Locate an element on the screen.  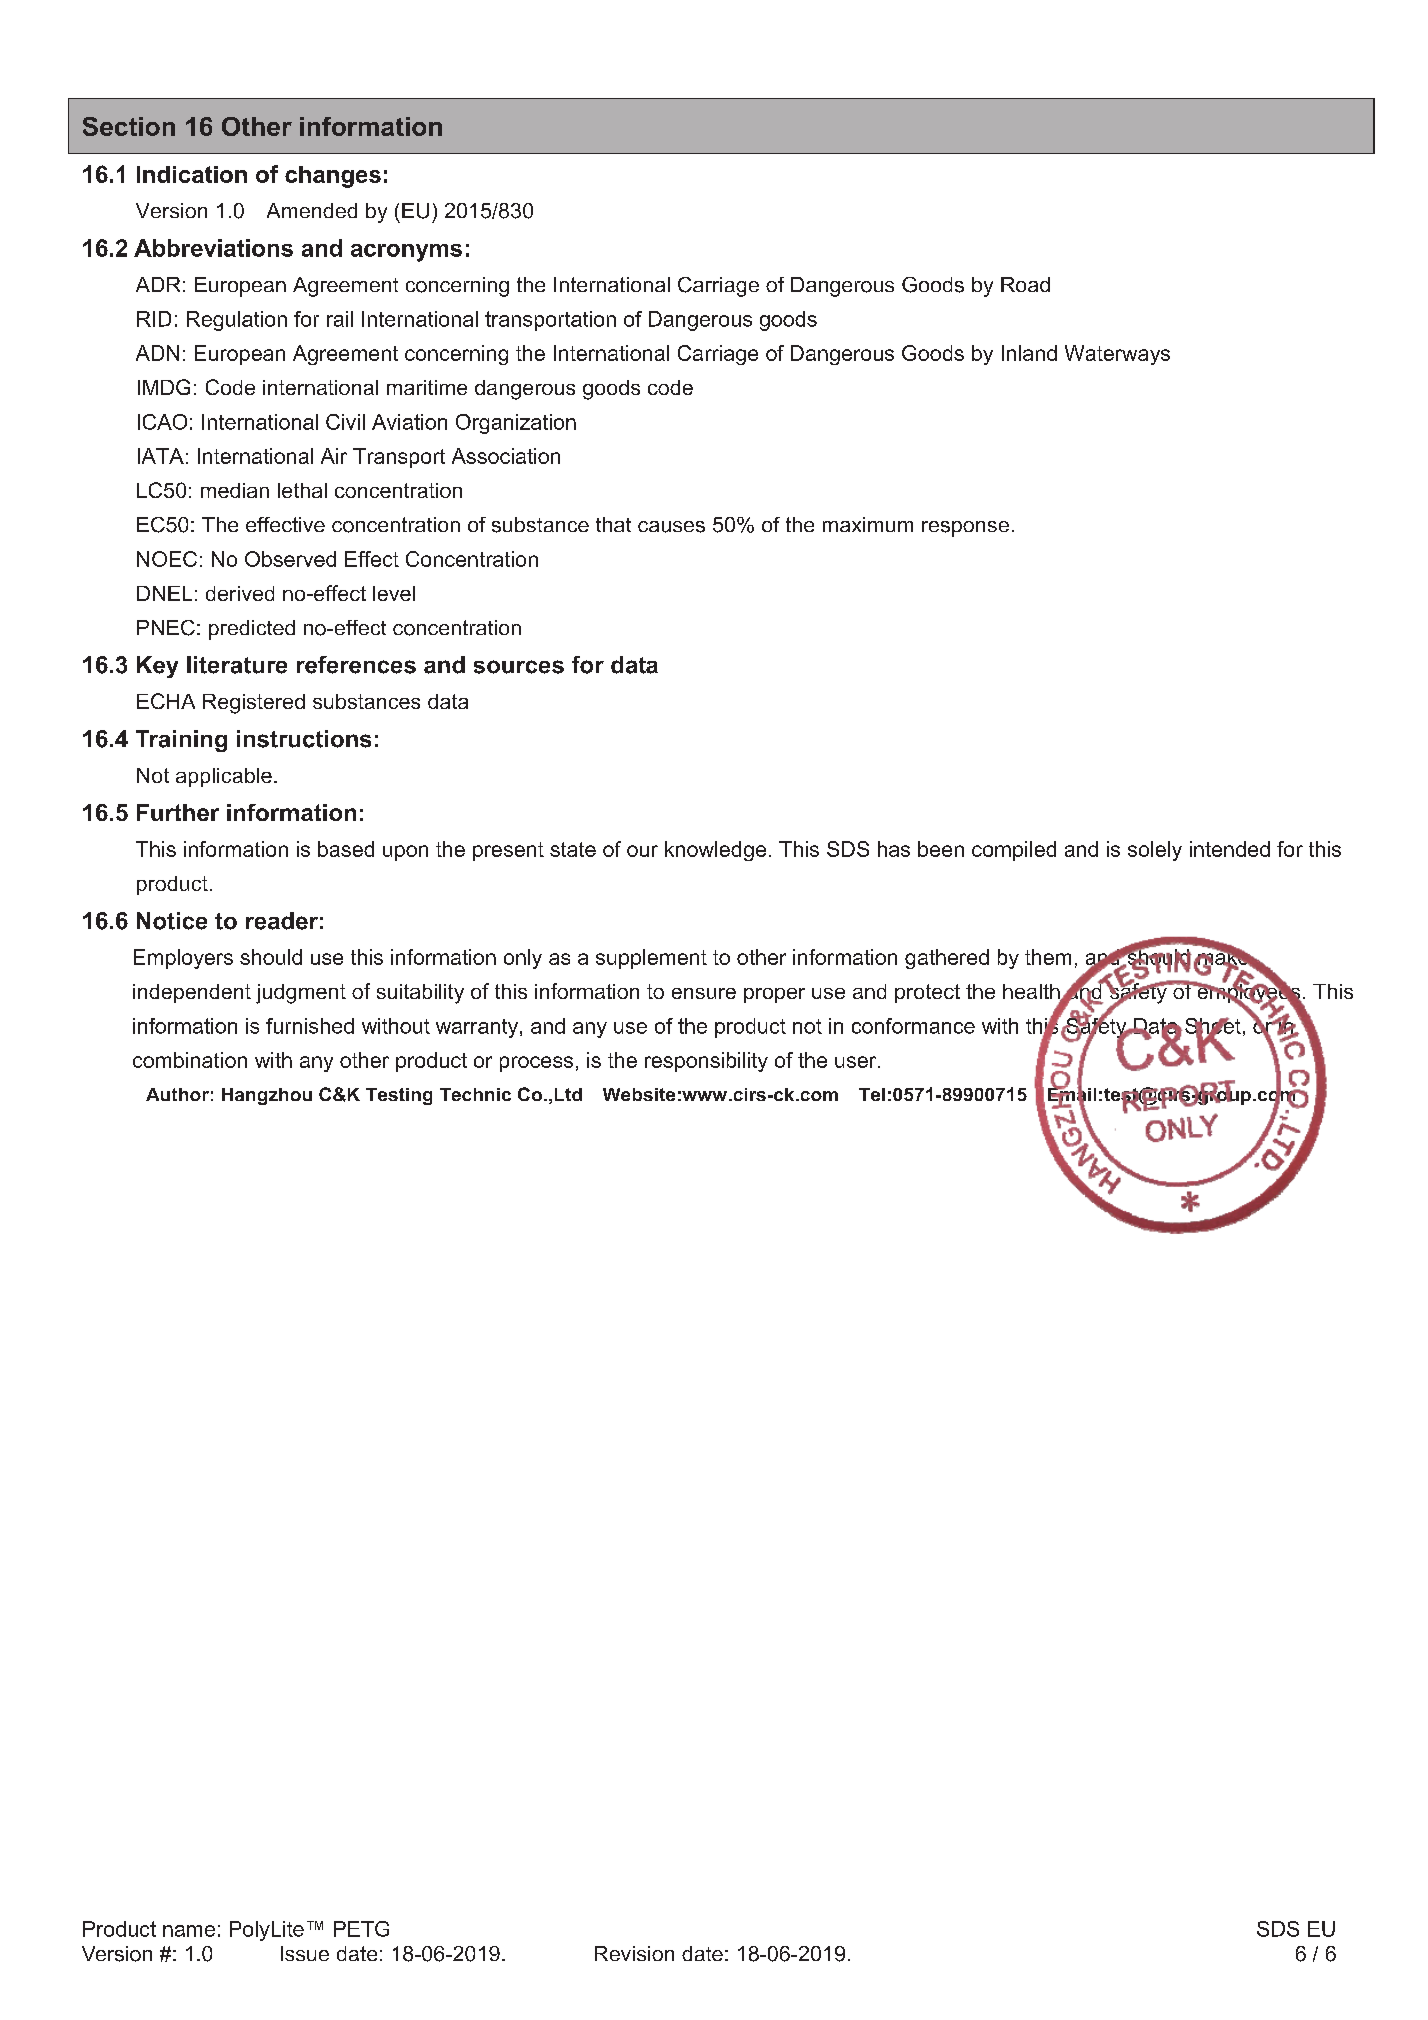
responsibility is located at coordinates (706, 1062).
